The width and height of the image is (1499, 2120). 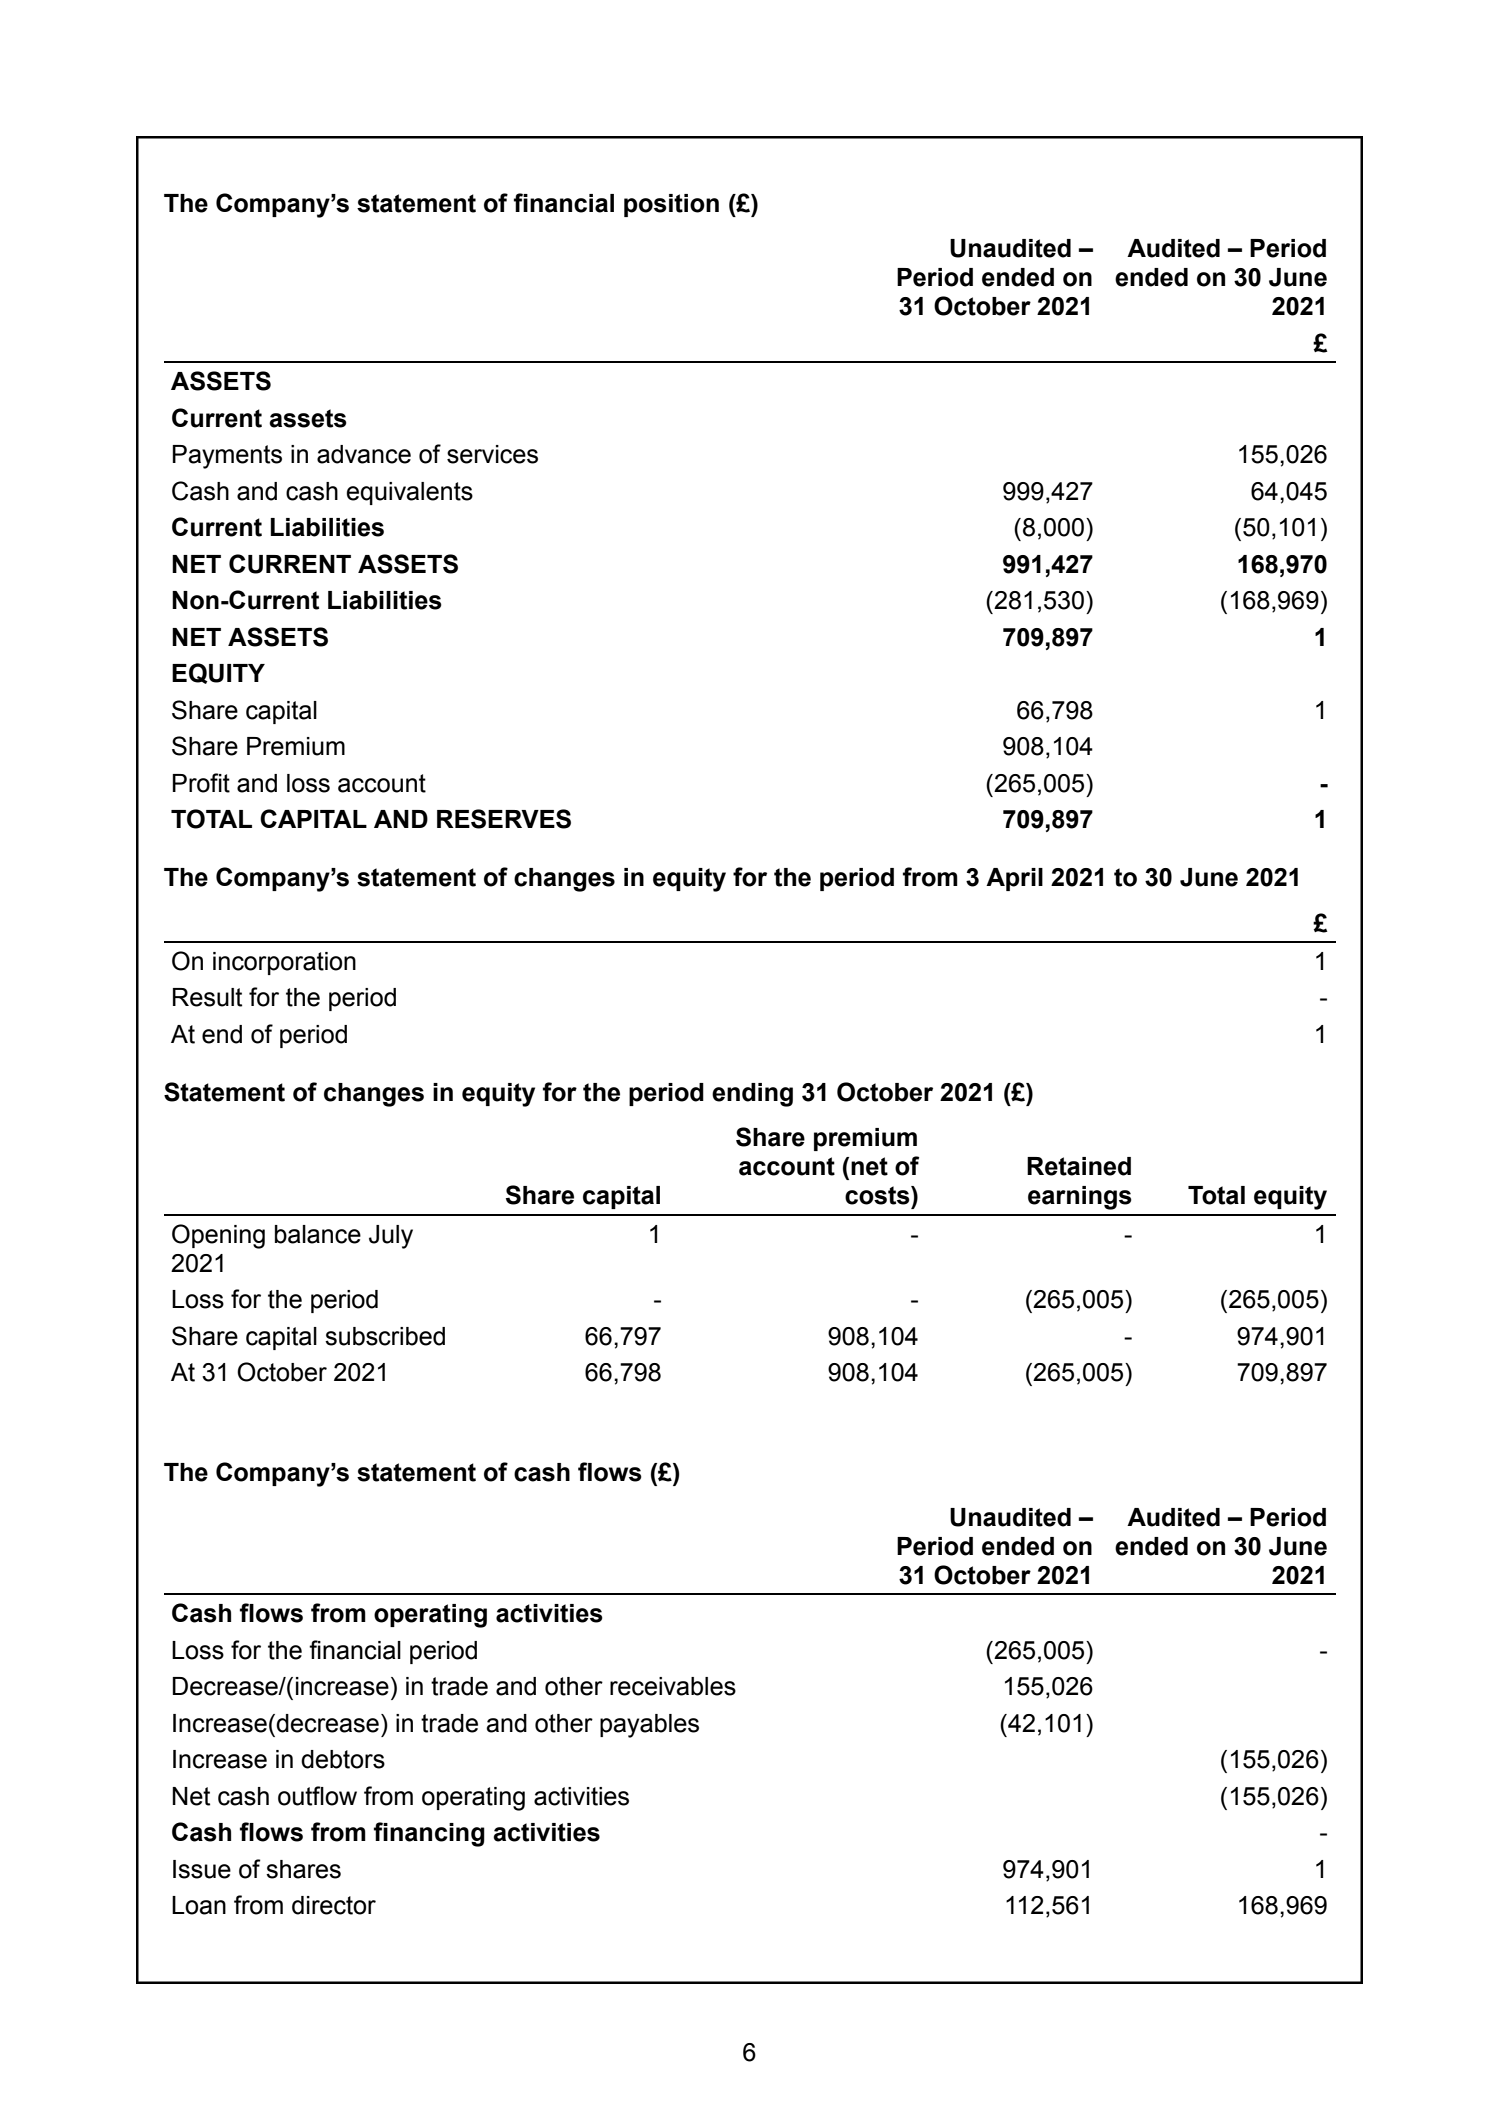 I want to click on services, so click(x=492, y=454).
